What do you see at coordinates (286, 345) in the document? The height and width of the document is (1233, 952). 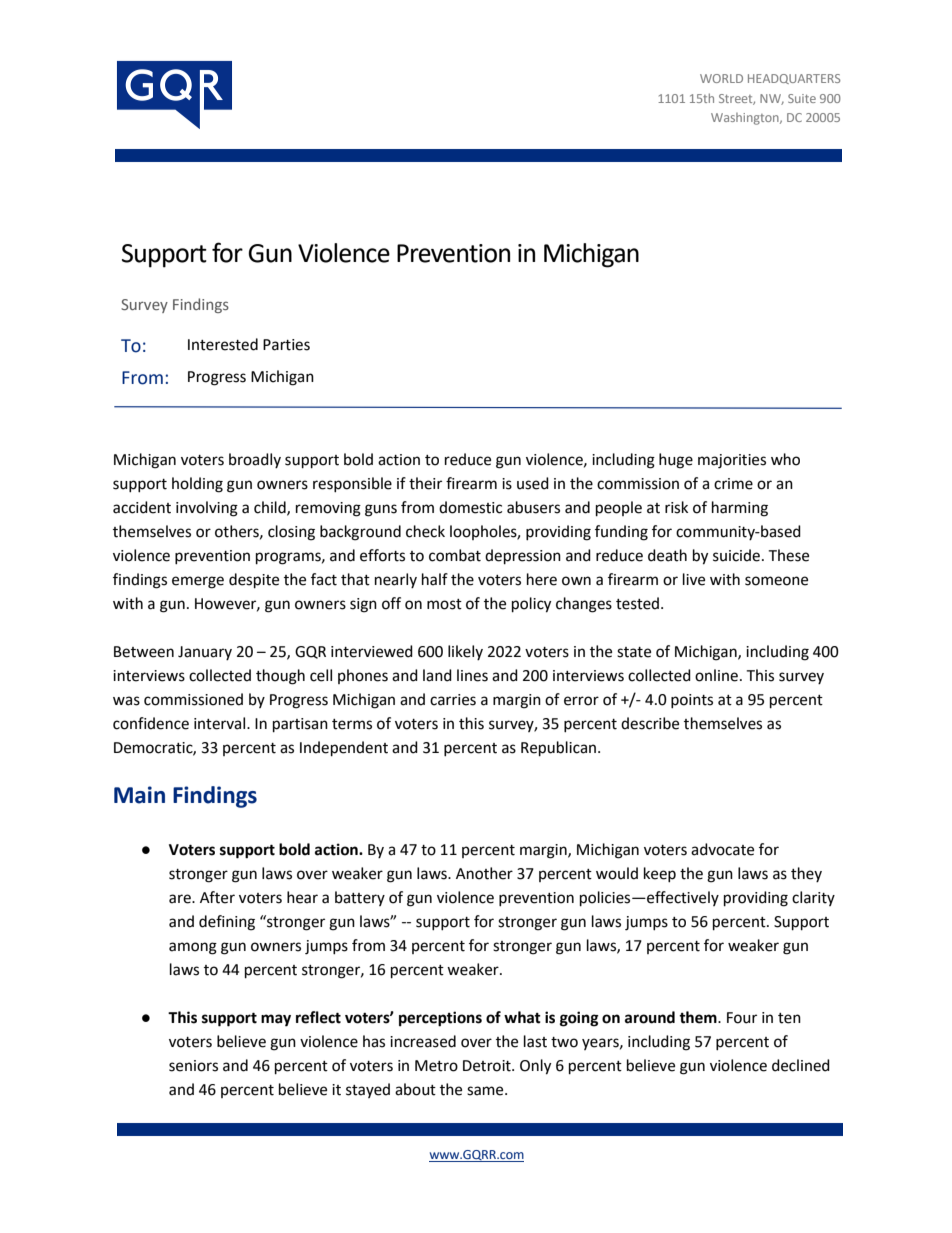 I see `Parties` at bounding box center [286, 345].
